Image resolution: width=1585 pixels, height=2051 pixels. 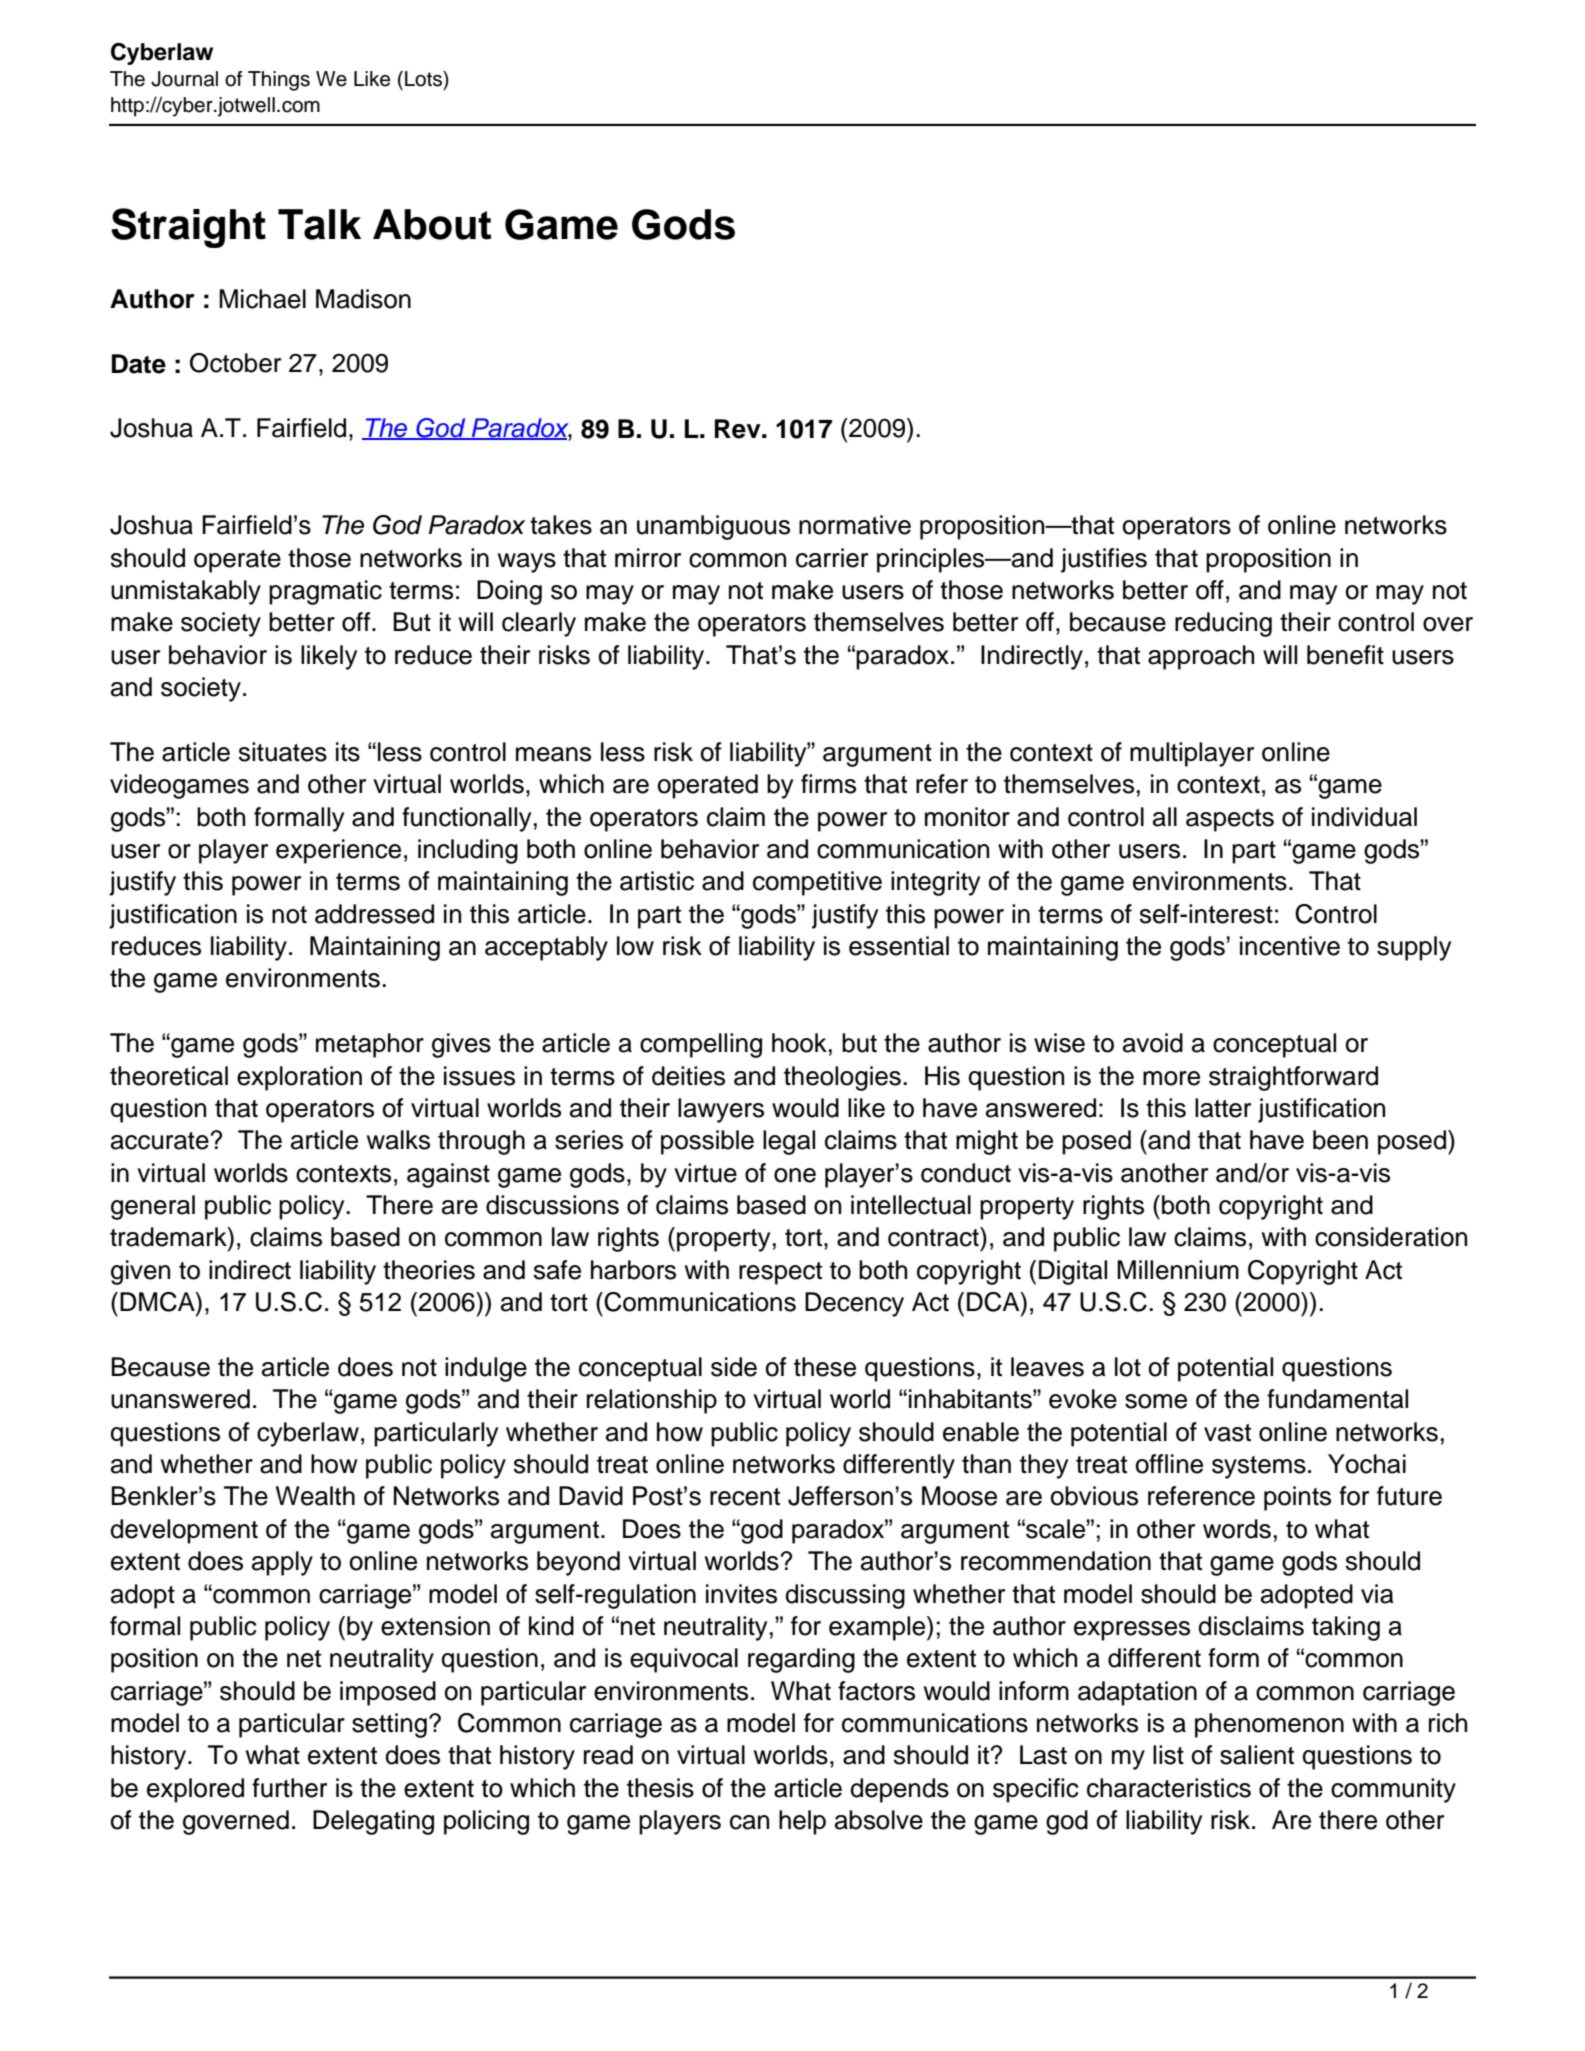 I want to click on Things, so click(x=279, y=81).
